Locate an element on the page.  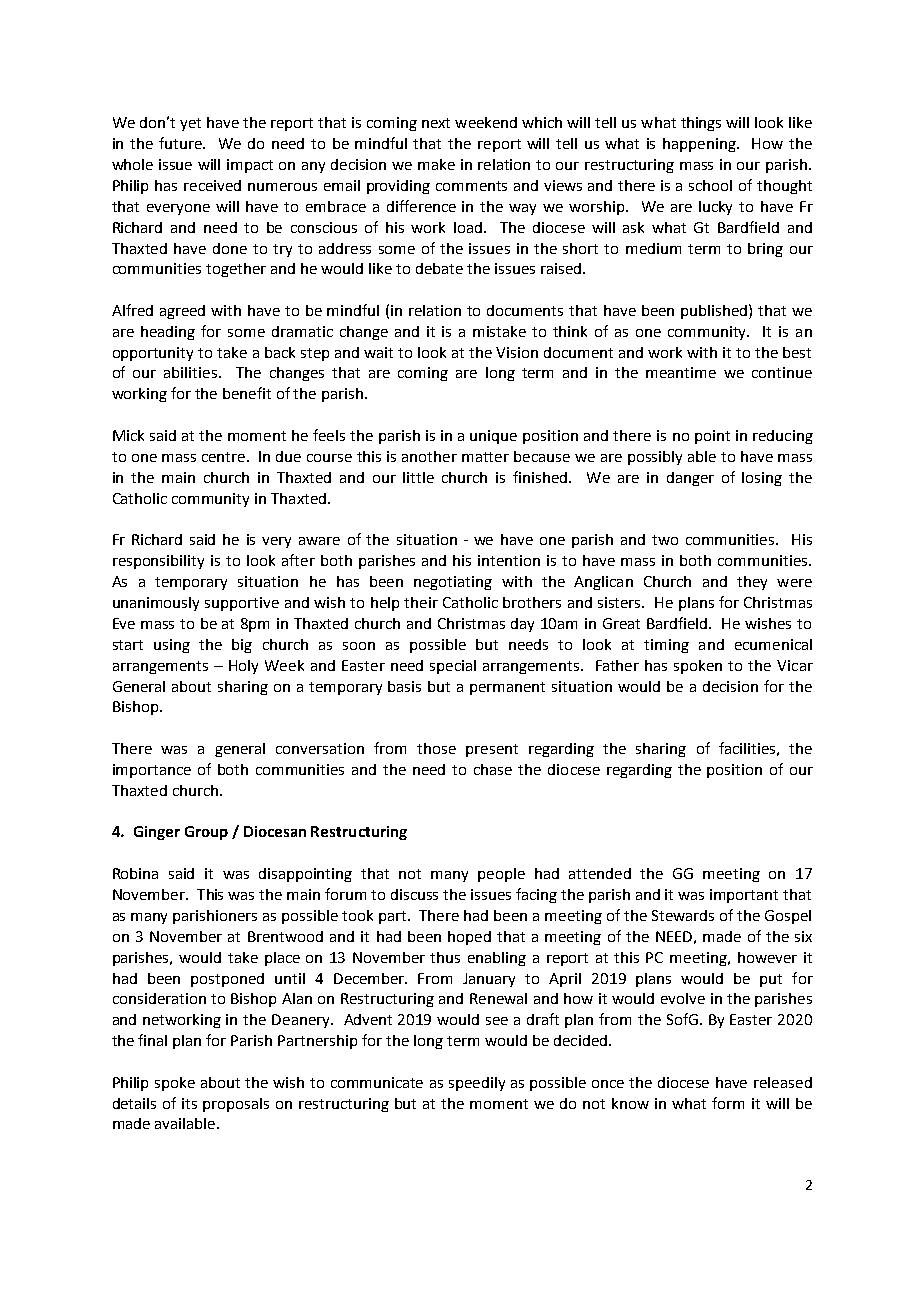
supportive is located at coordinates (242, 604).
